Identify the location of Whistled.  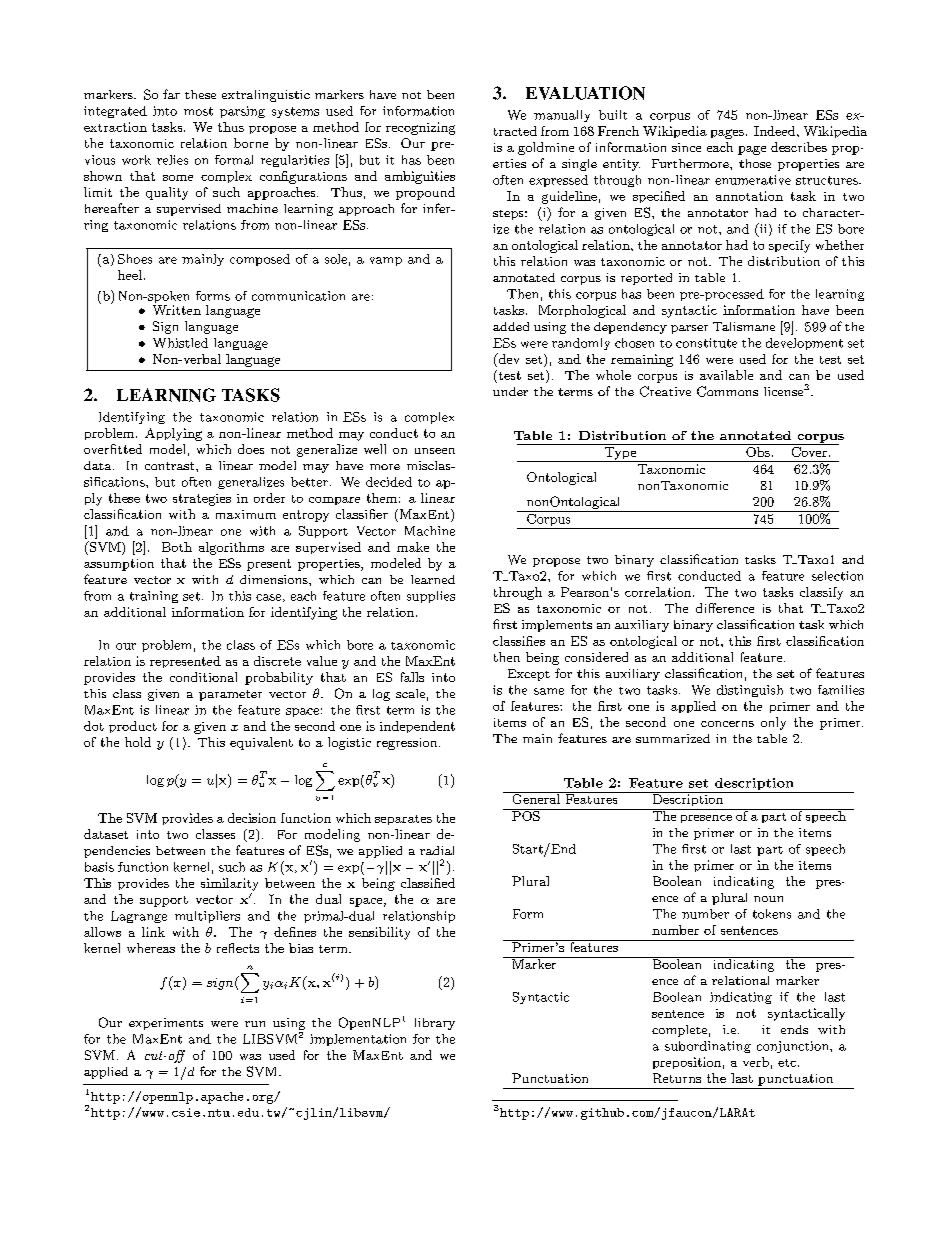
(180, 343).
